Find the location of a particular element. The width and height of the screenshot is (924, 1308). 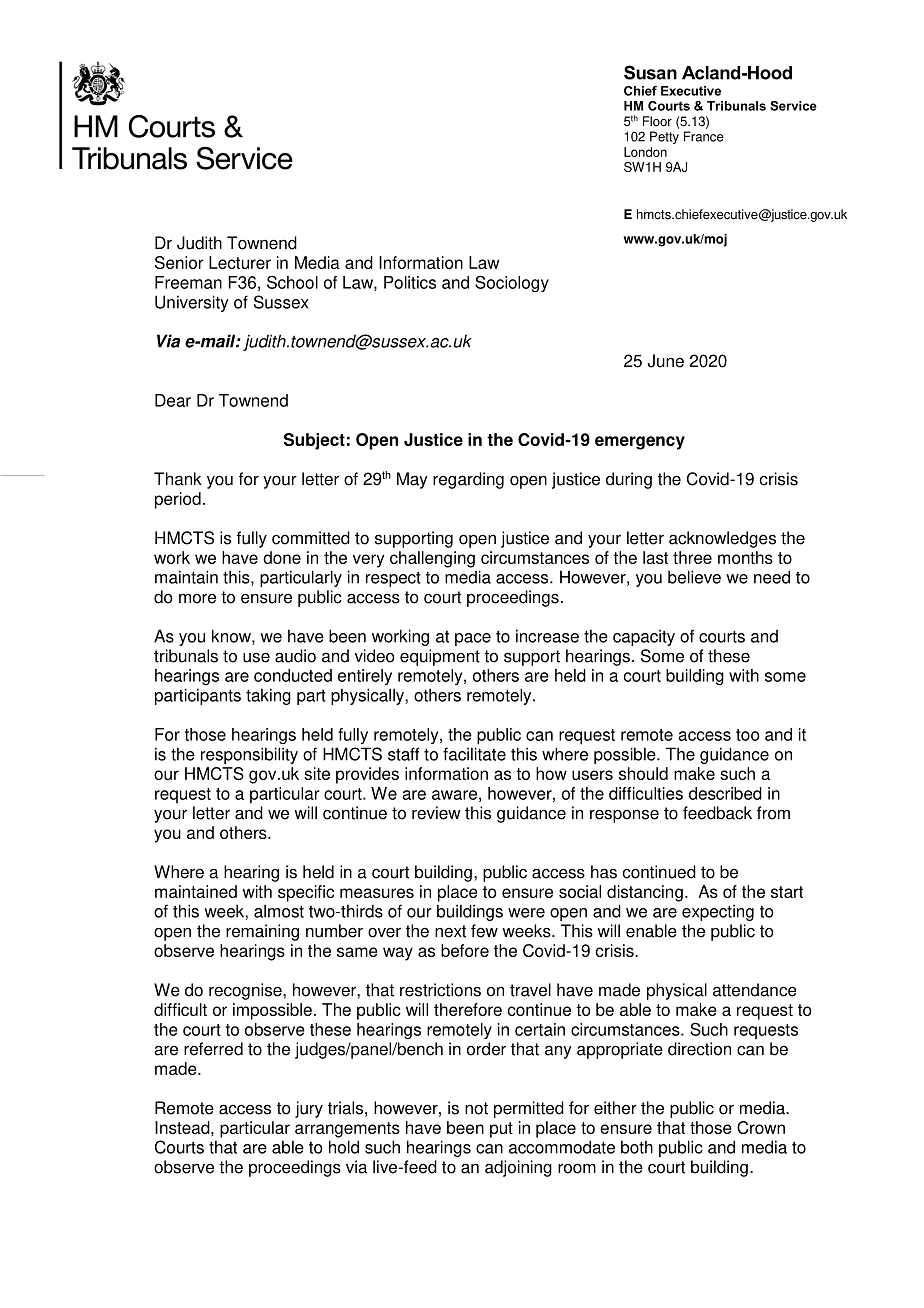

aware is located at coordinates (454, 795).
